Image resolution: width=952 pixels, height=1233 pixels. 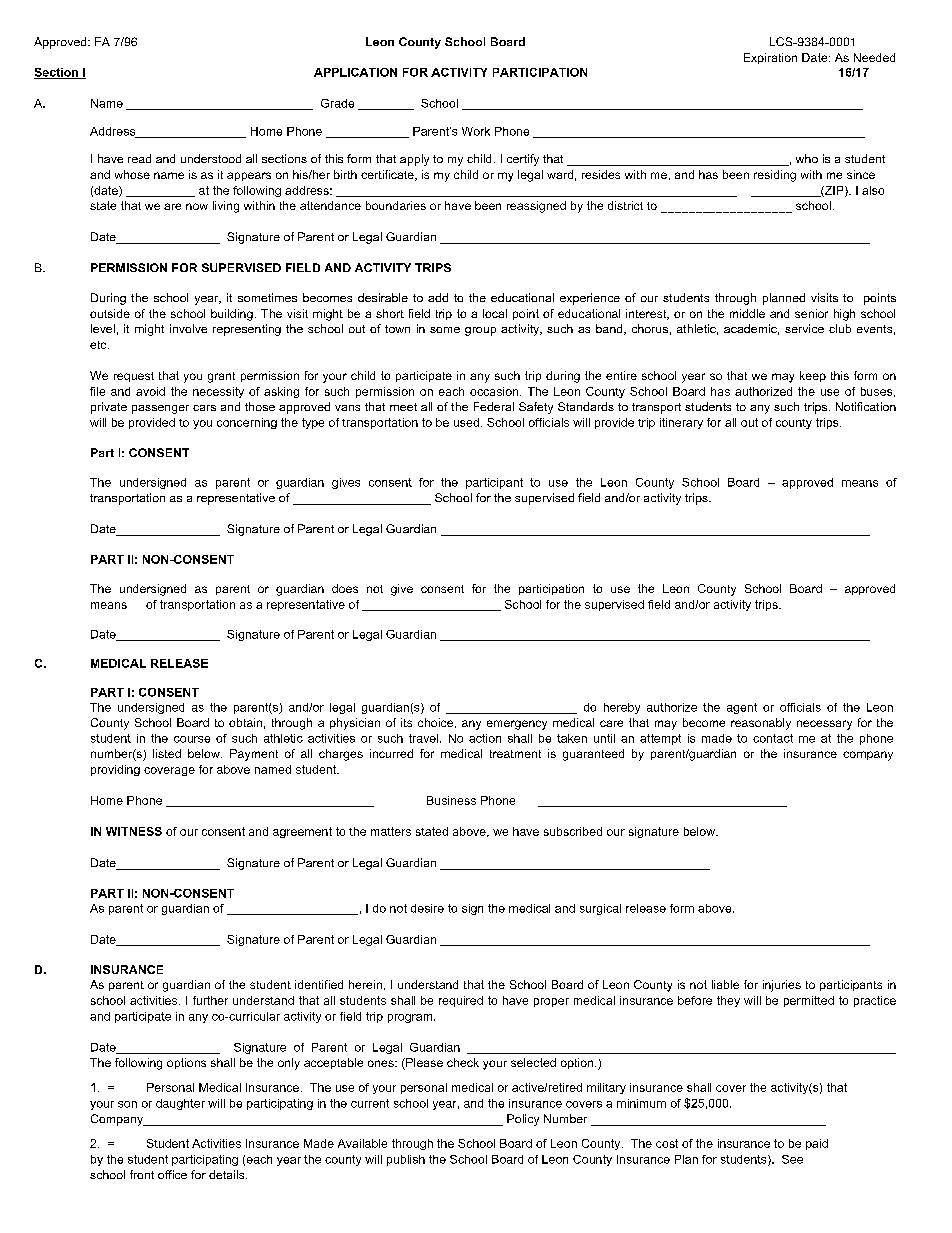 I want to click on involve, so click(x=188, y=328).
